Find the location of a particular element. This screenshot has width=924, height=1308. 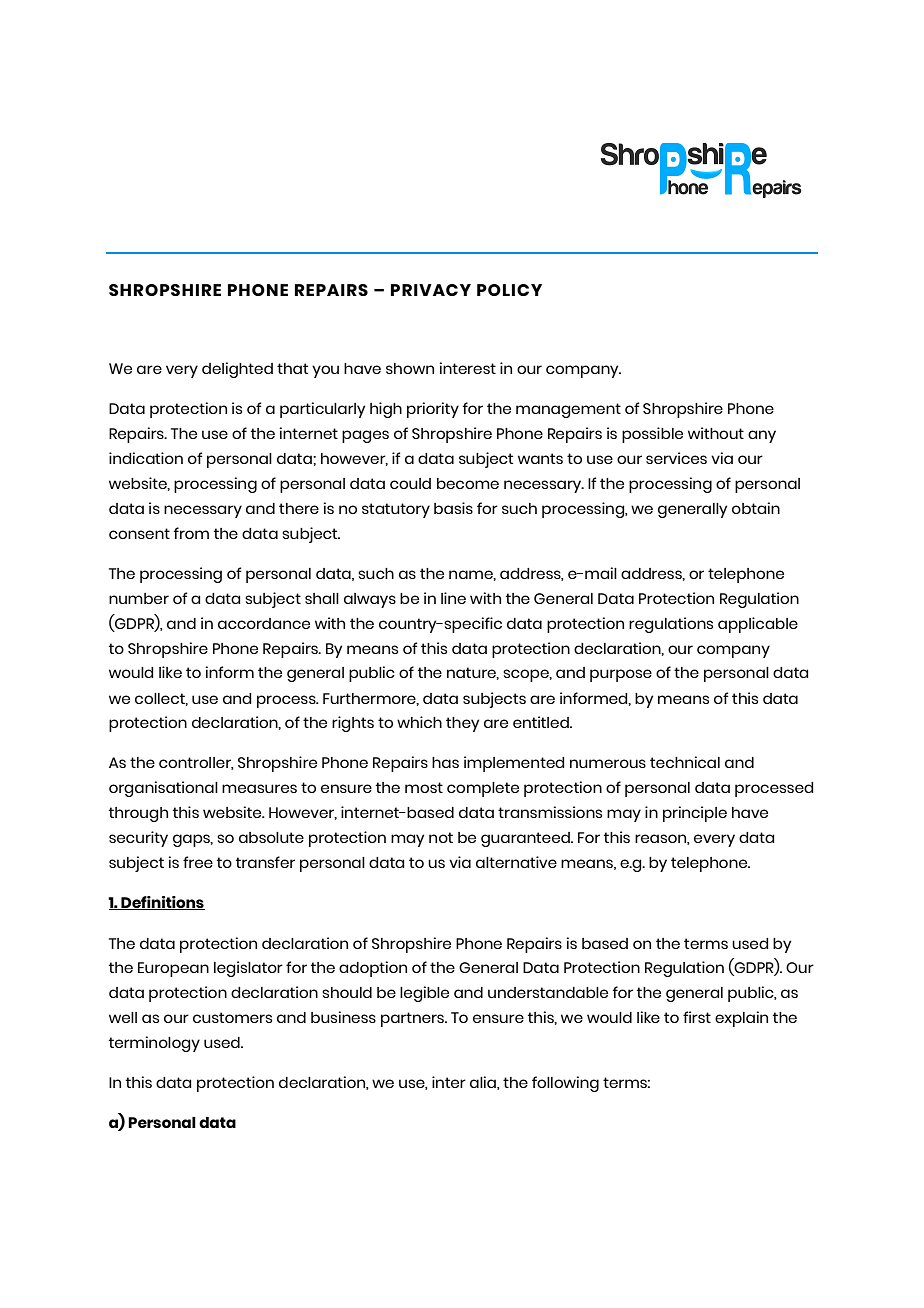

accordance is located at coordinates (264, 623).
